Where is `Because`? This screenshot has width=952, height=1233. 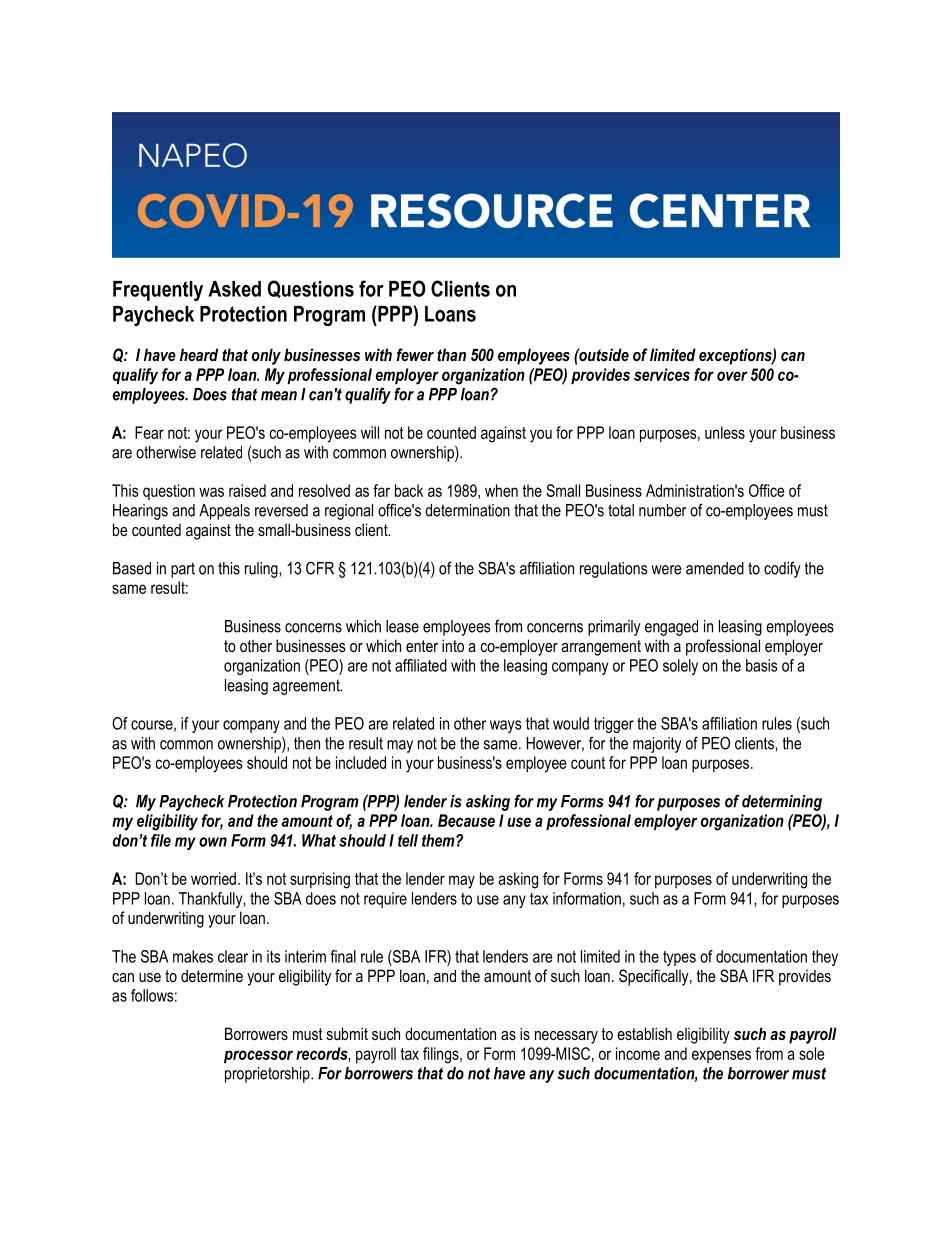
Because is located at coordinates (466, 820).
